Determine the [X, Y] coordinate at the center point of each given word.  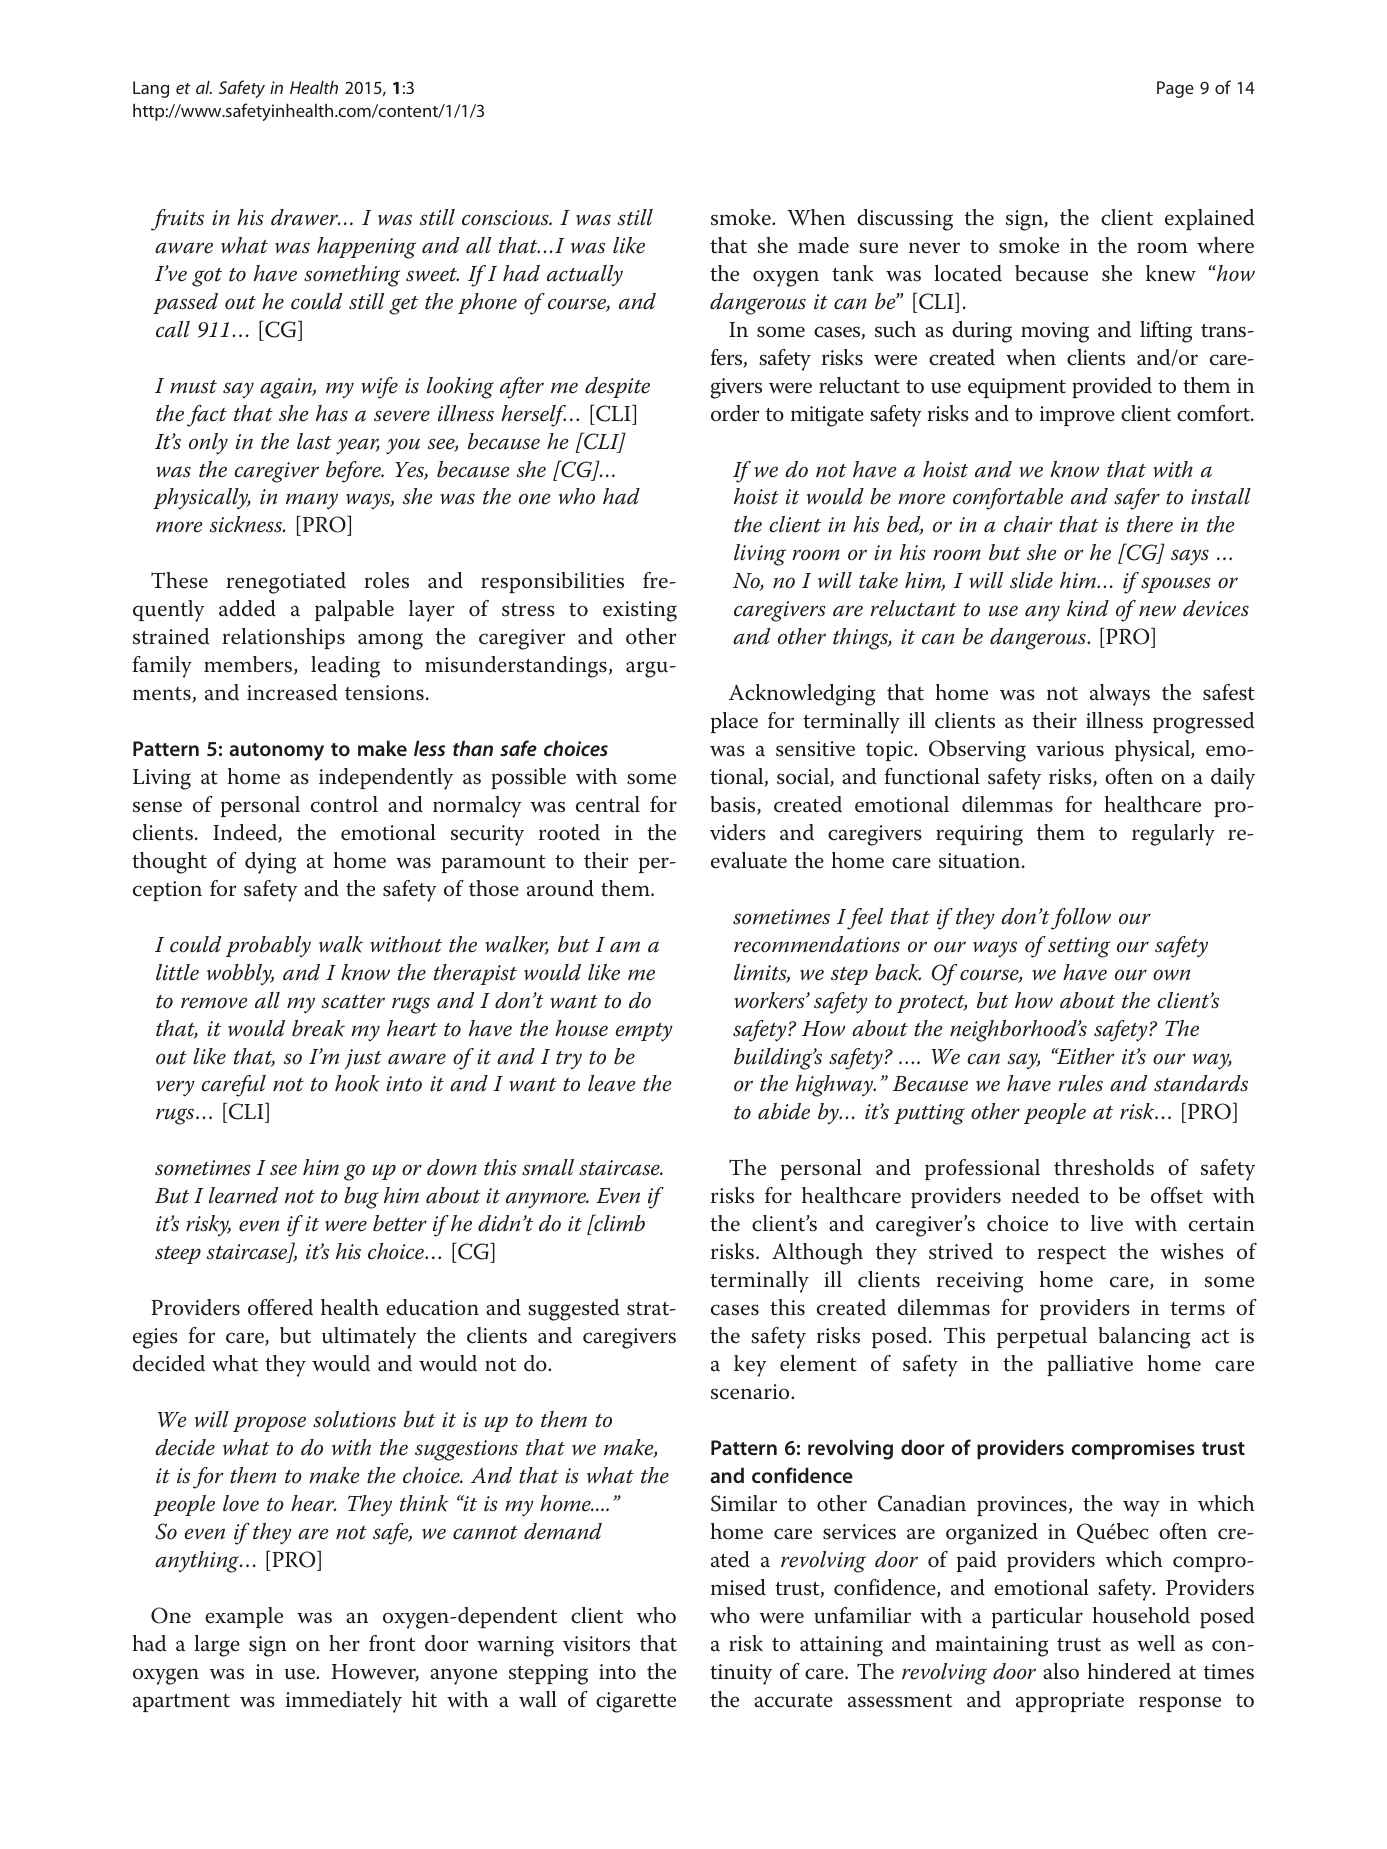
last [314, 441]
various [1070, 749]
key [750, 1366]
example [244, 1617]
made [823, 245]
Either [1084, 1056]
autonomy [276, 752]
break [318, 1028]
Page [1175, 89]
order [735, 413]
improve [1077, 416]
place [734, 722]
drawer [306, 217]
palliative [1090, 1365]
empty [644, 1032]
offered [280, 1307]
